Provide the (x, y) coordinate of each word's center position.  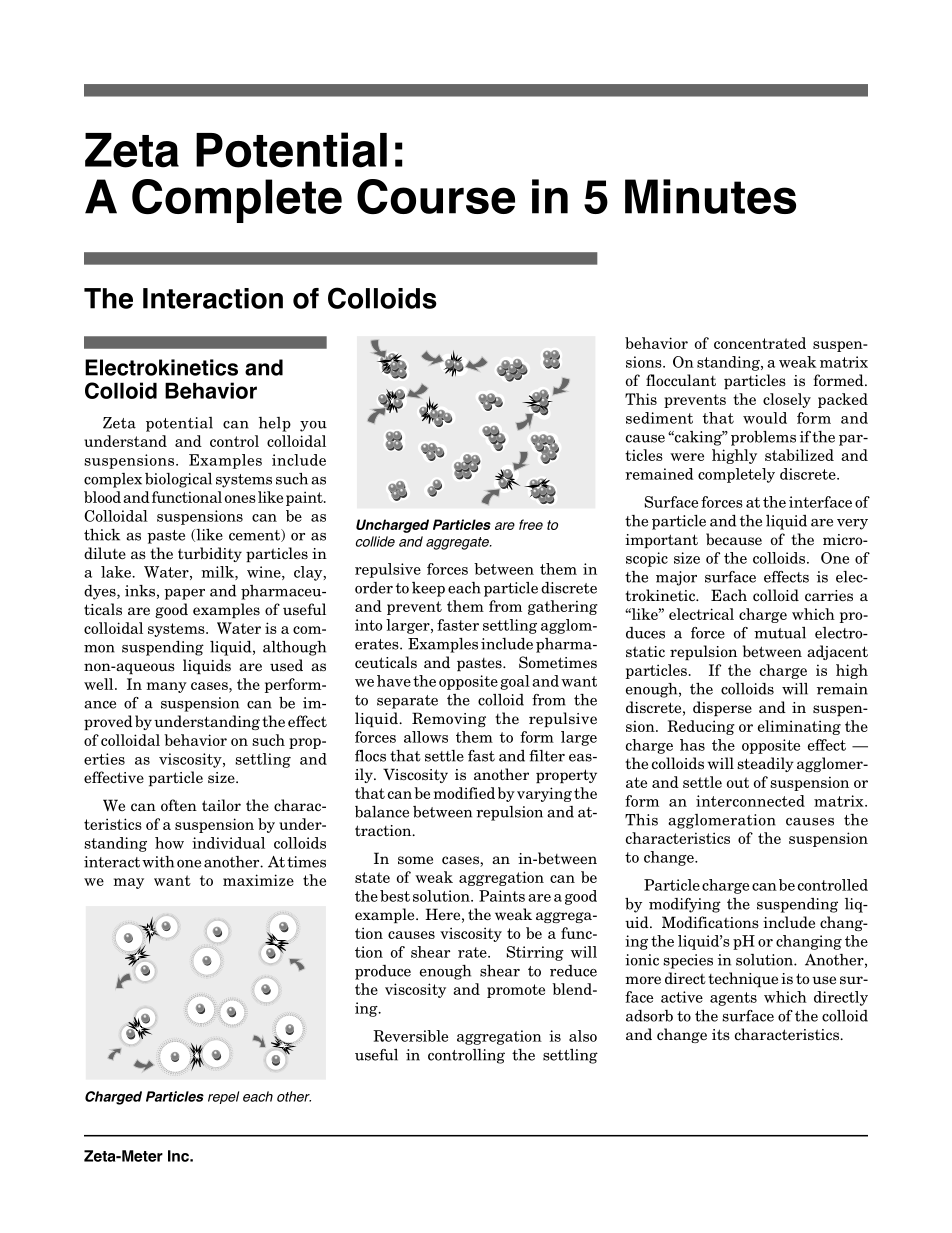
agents (733, 999)
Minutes (710, 196)
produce (383, 972)
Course (436, 196)
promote (516, 991)
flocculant (681, 380)
